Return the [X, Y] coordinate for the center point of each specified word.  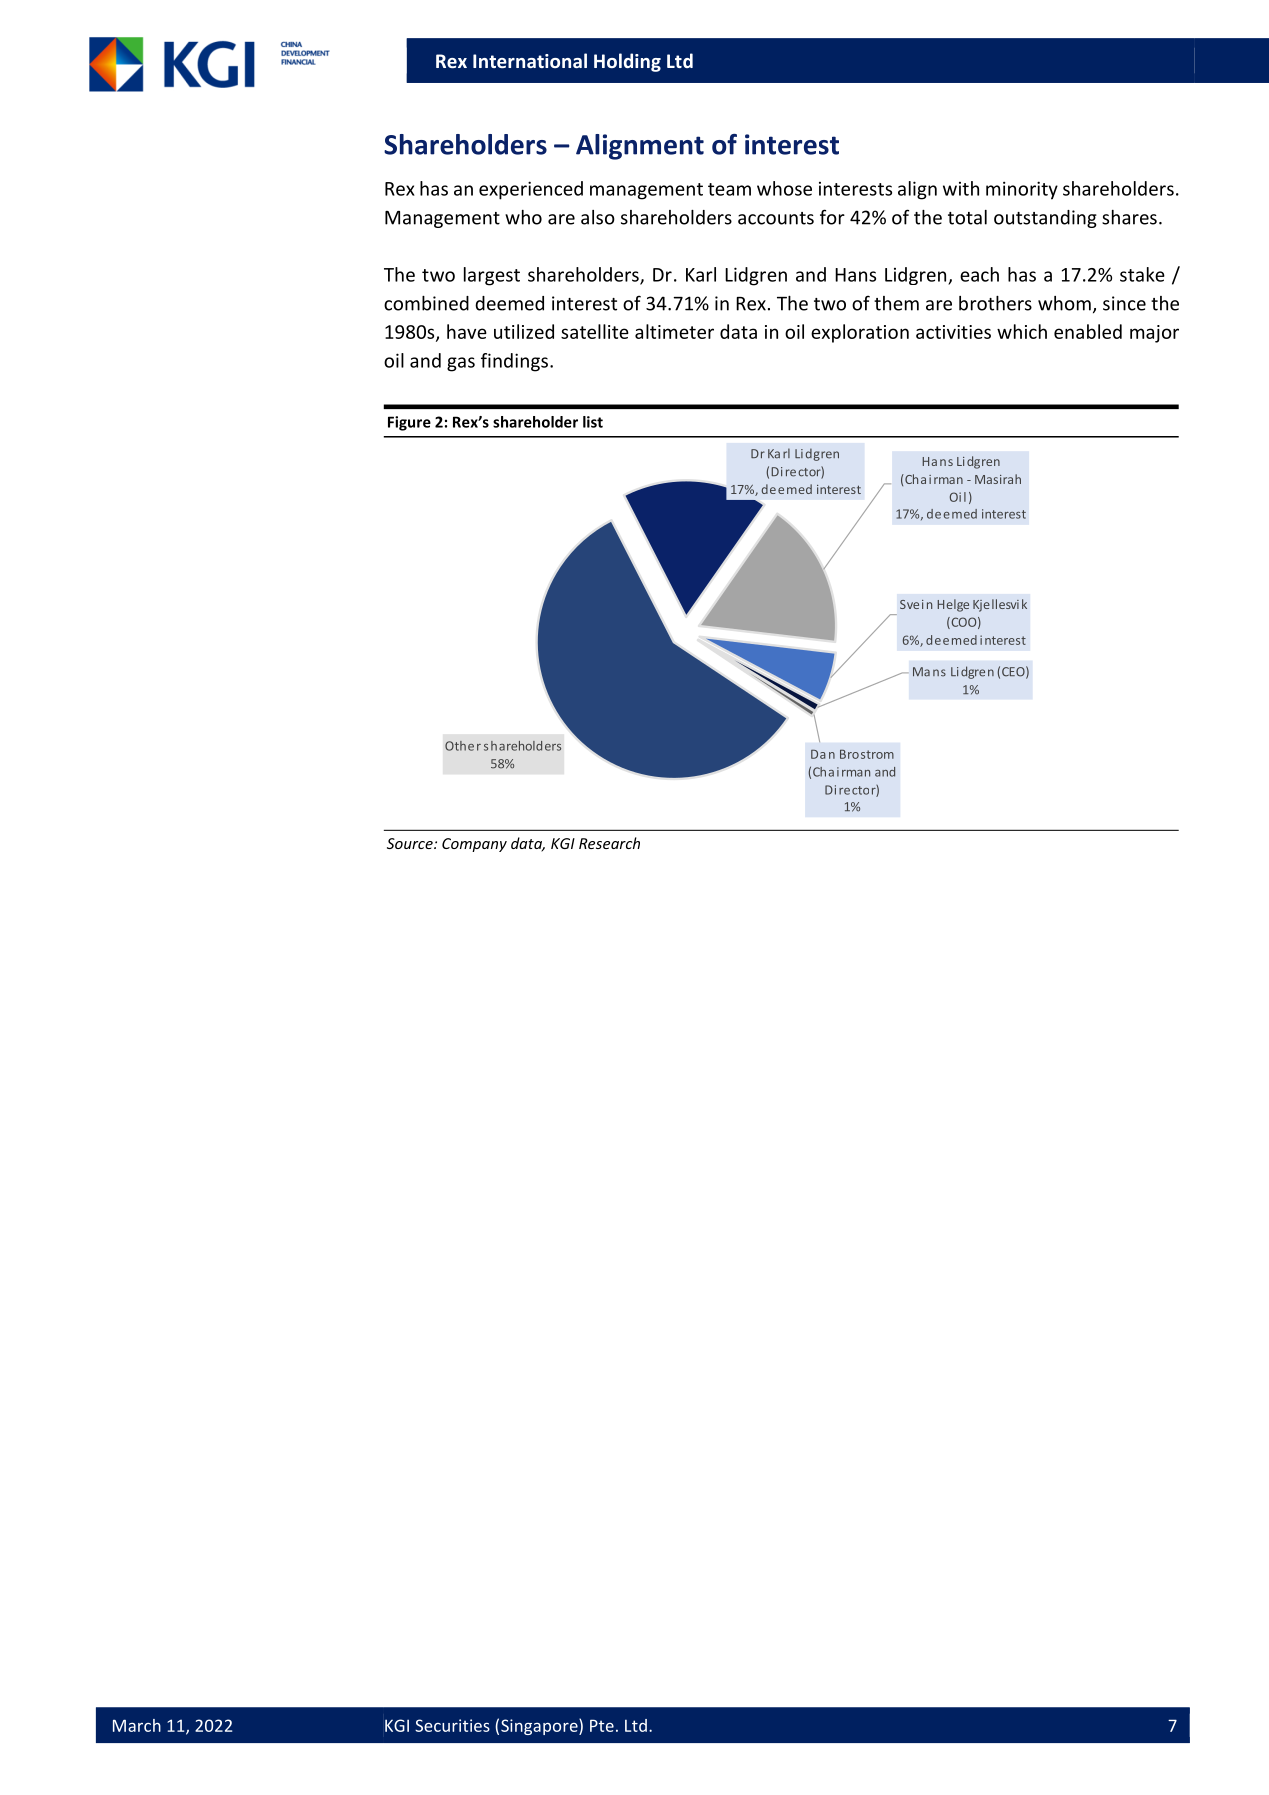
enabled [1088, 331]
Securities [452, 1725]
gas [461, 364]
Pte [602, 1725]
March [137, 1725]
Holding [627, 62]
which [1022, 331]
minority [1022, 190]
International [530, 60]
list [593, 422]
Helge [953, 605]
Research [609, 843]
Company [474, 845]
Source [411, 843]
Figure [409, 423]
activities [953, 332]
